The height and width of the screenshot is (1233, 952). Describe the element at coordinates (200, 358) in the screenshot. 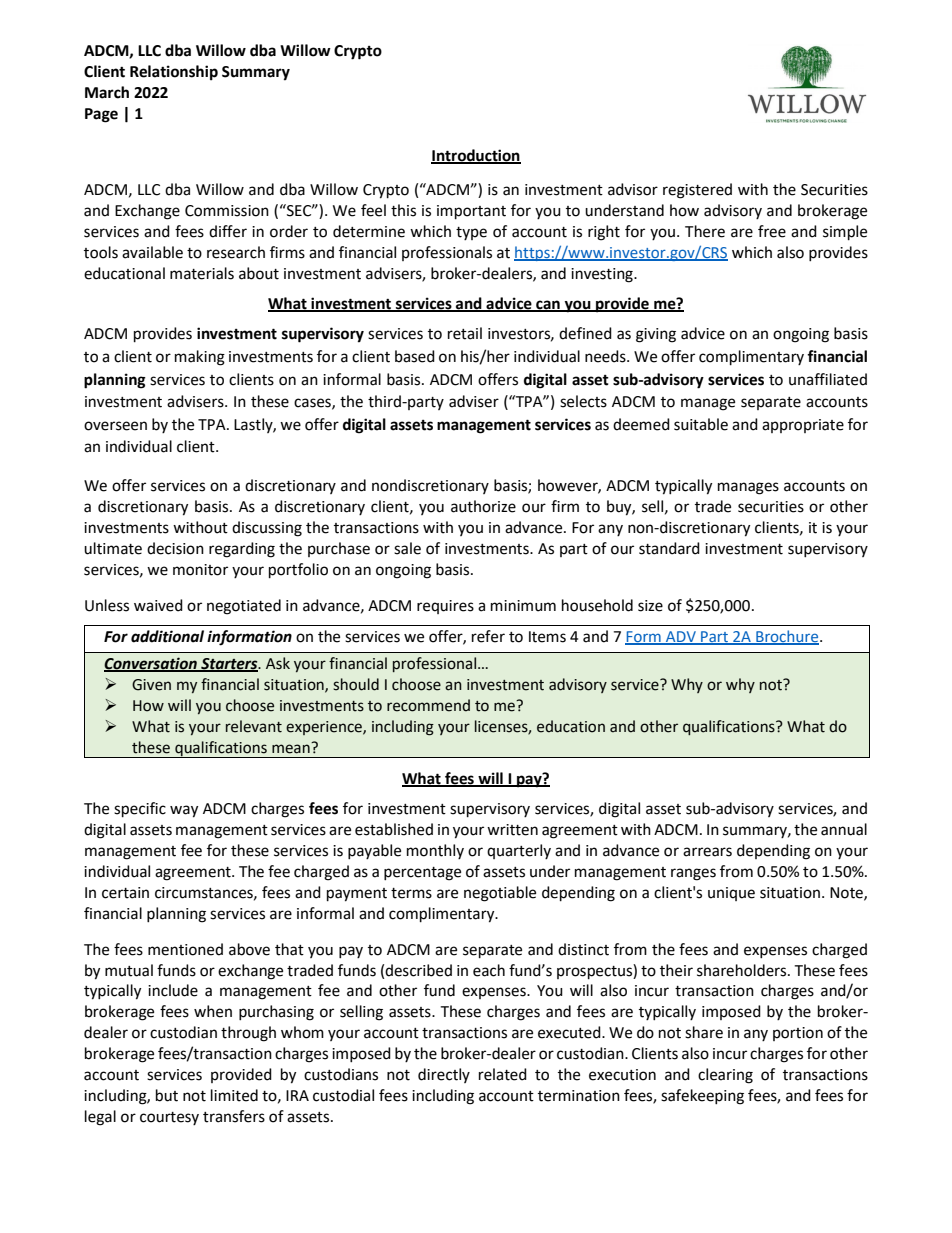

I see `making` at that location.
